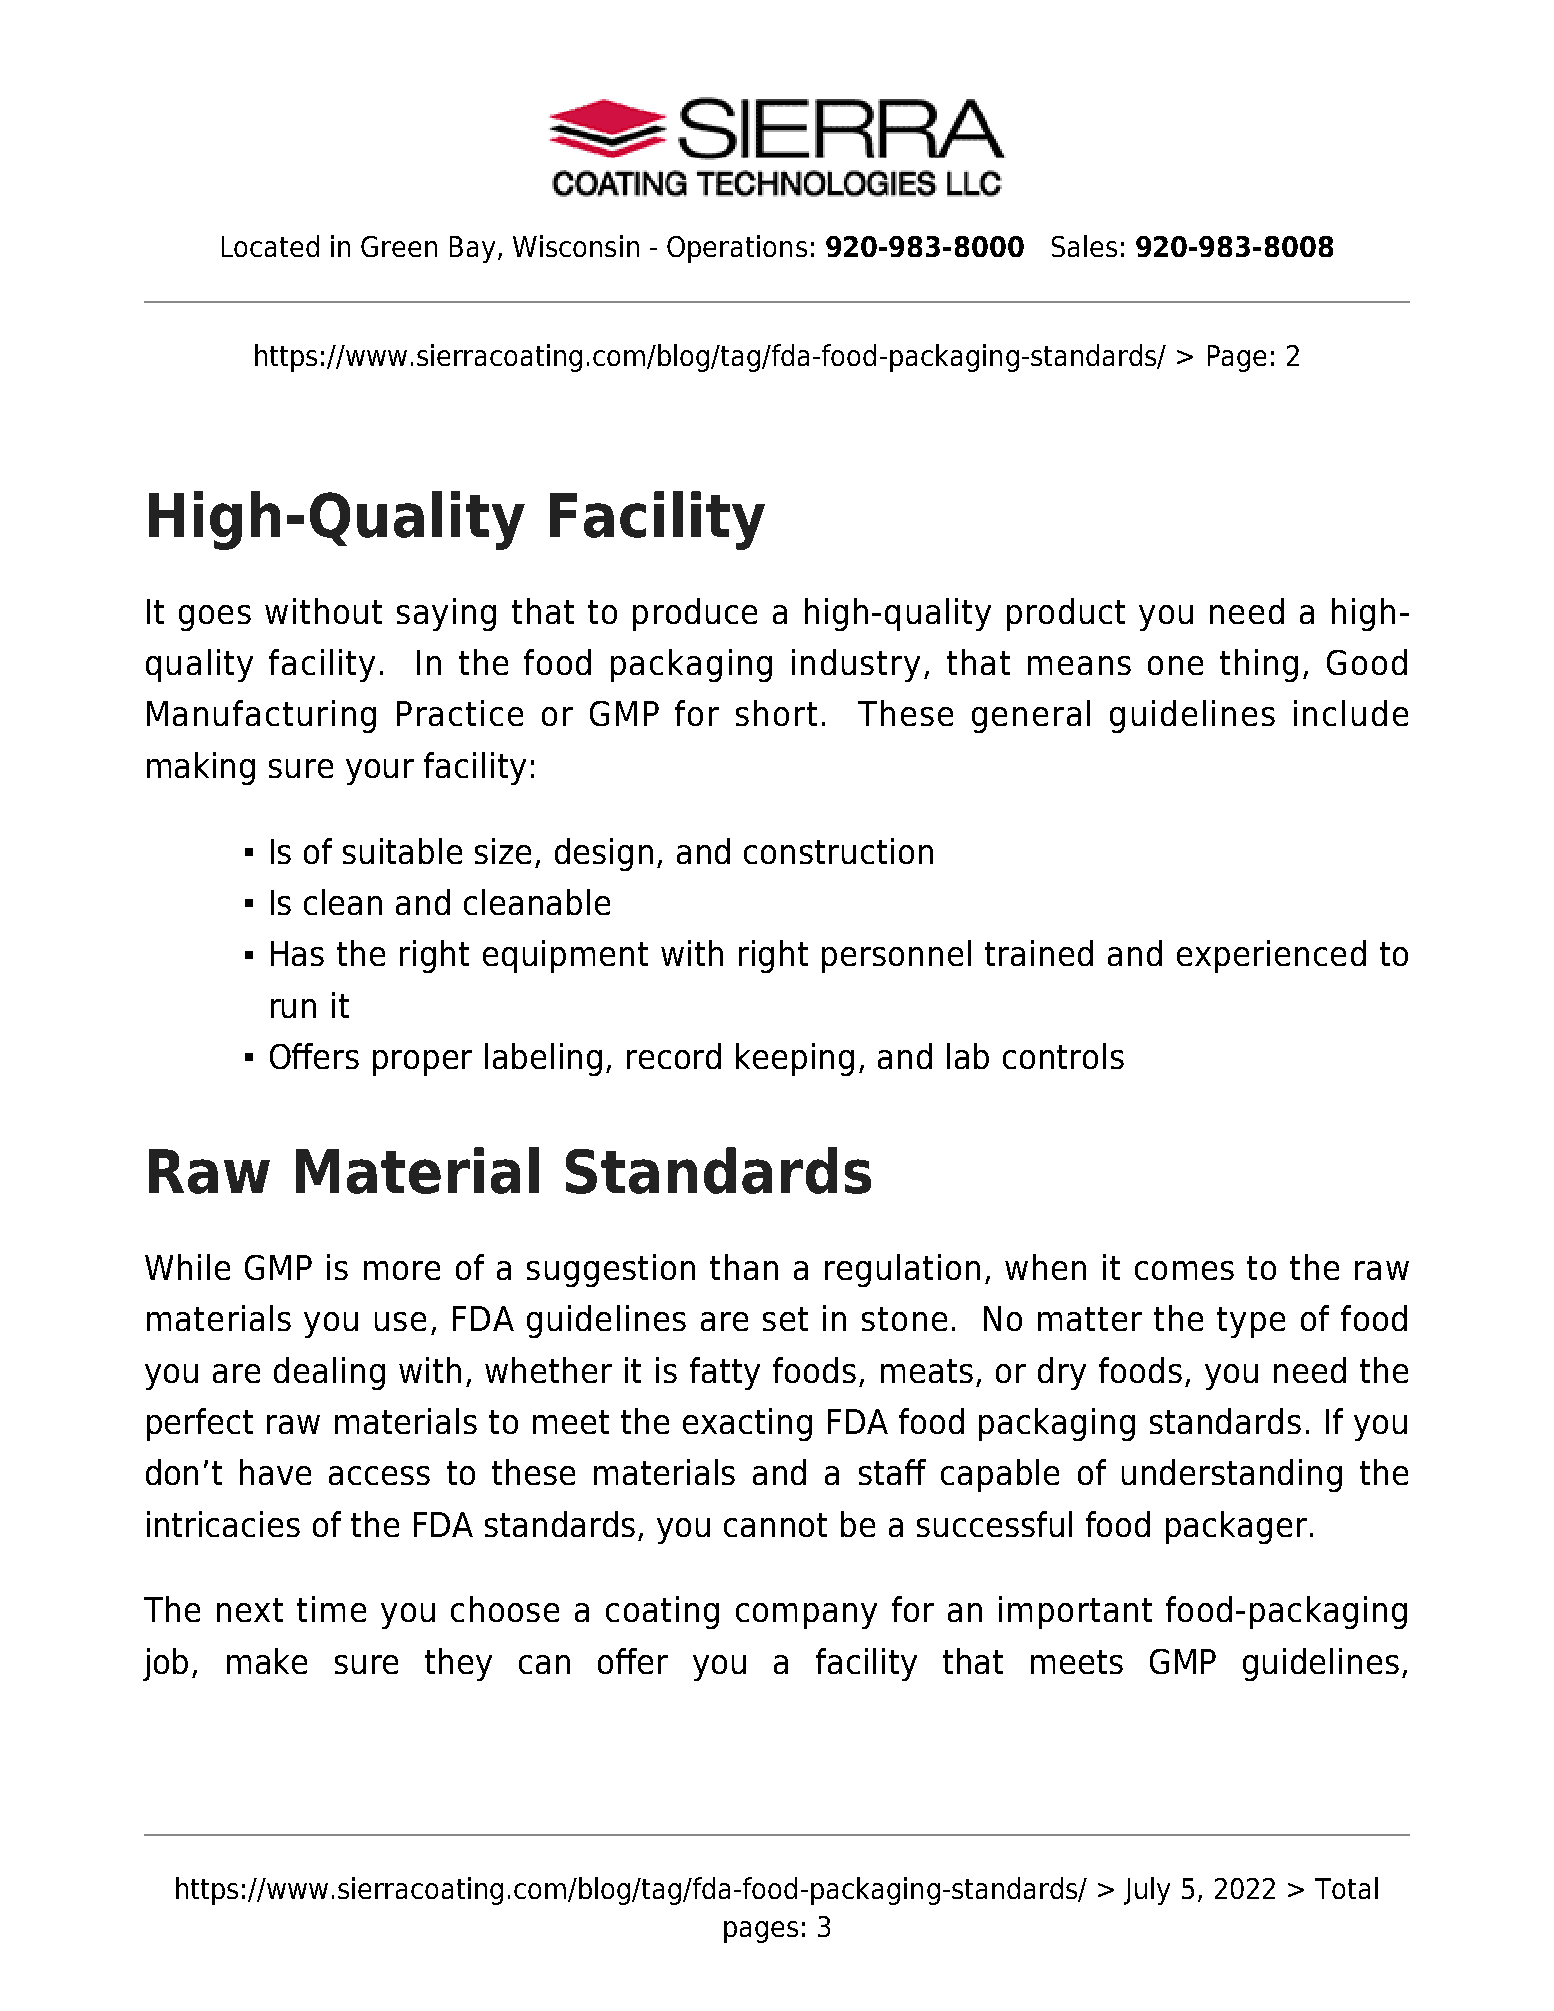  I want to click on run, so click(293, 1008).
